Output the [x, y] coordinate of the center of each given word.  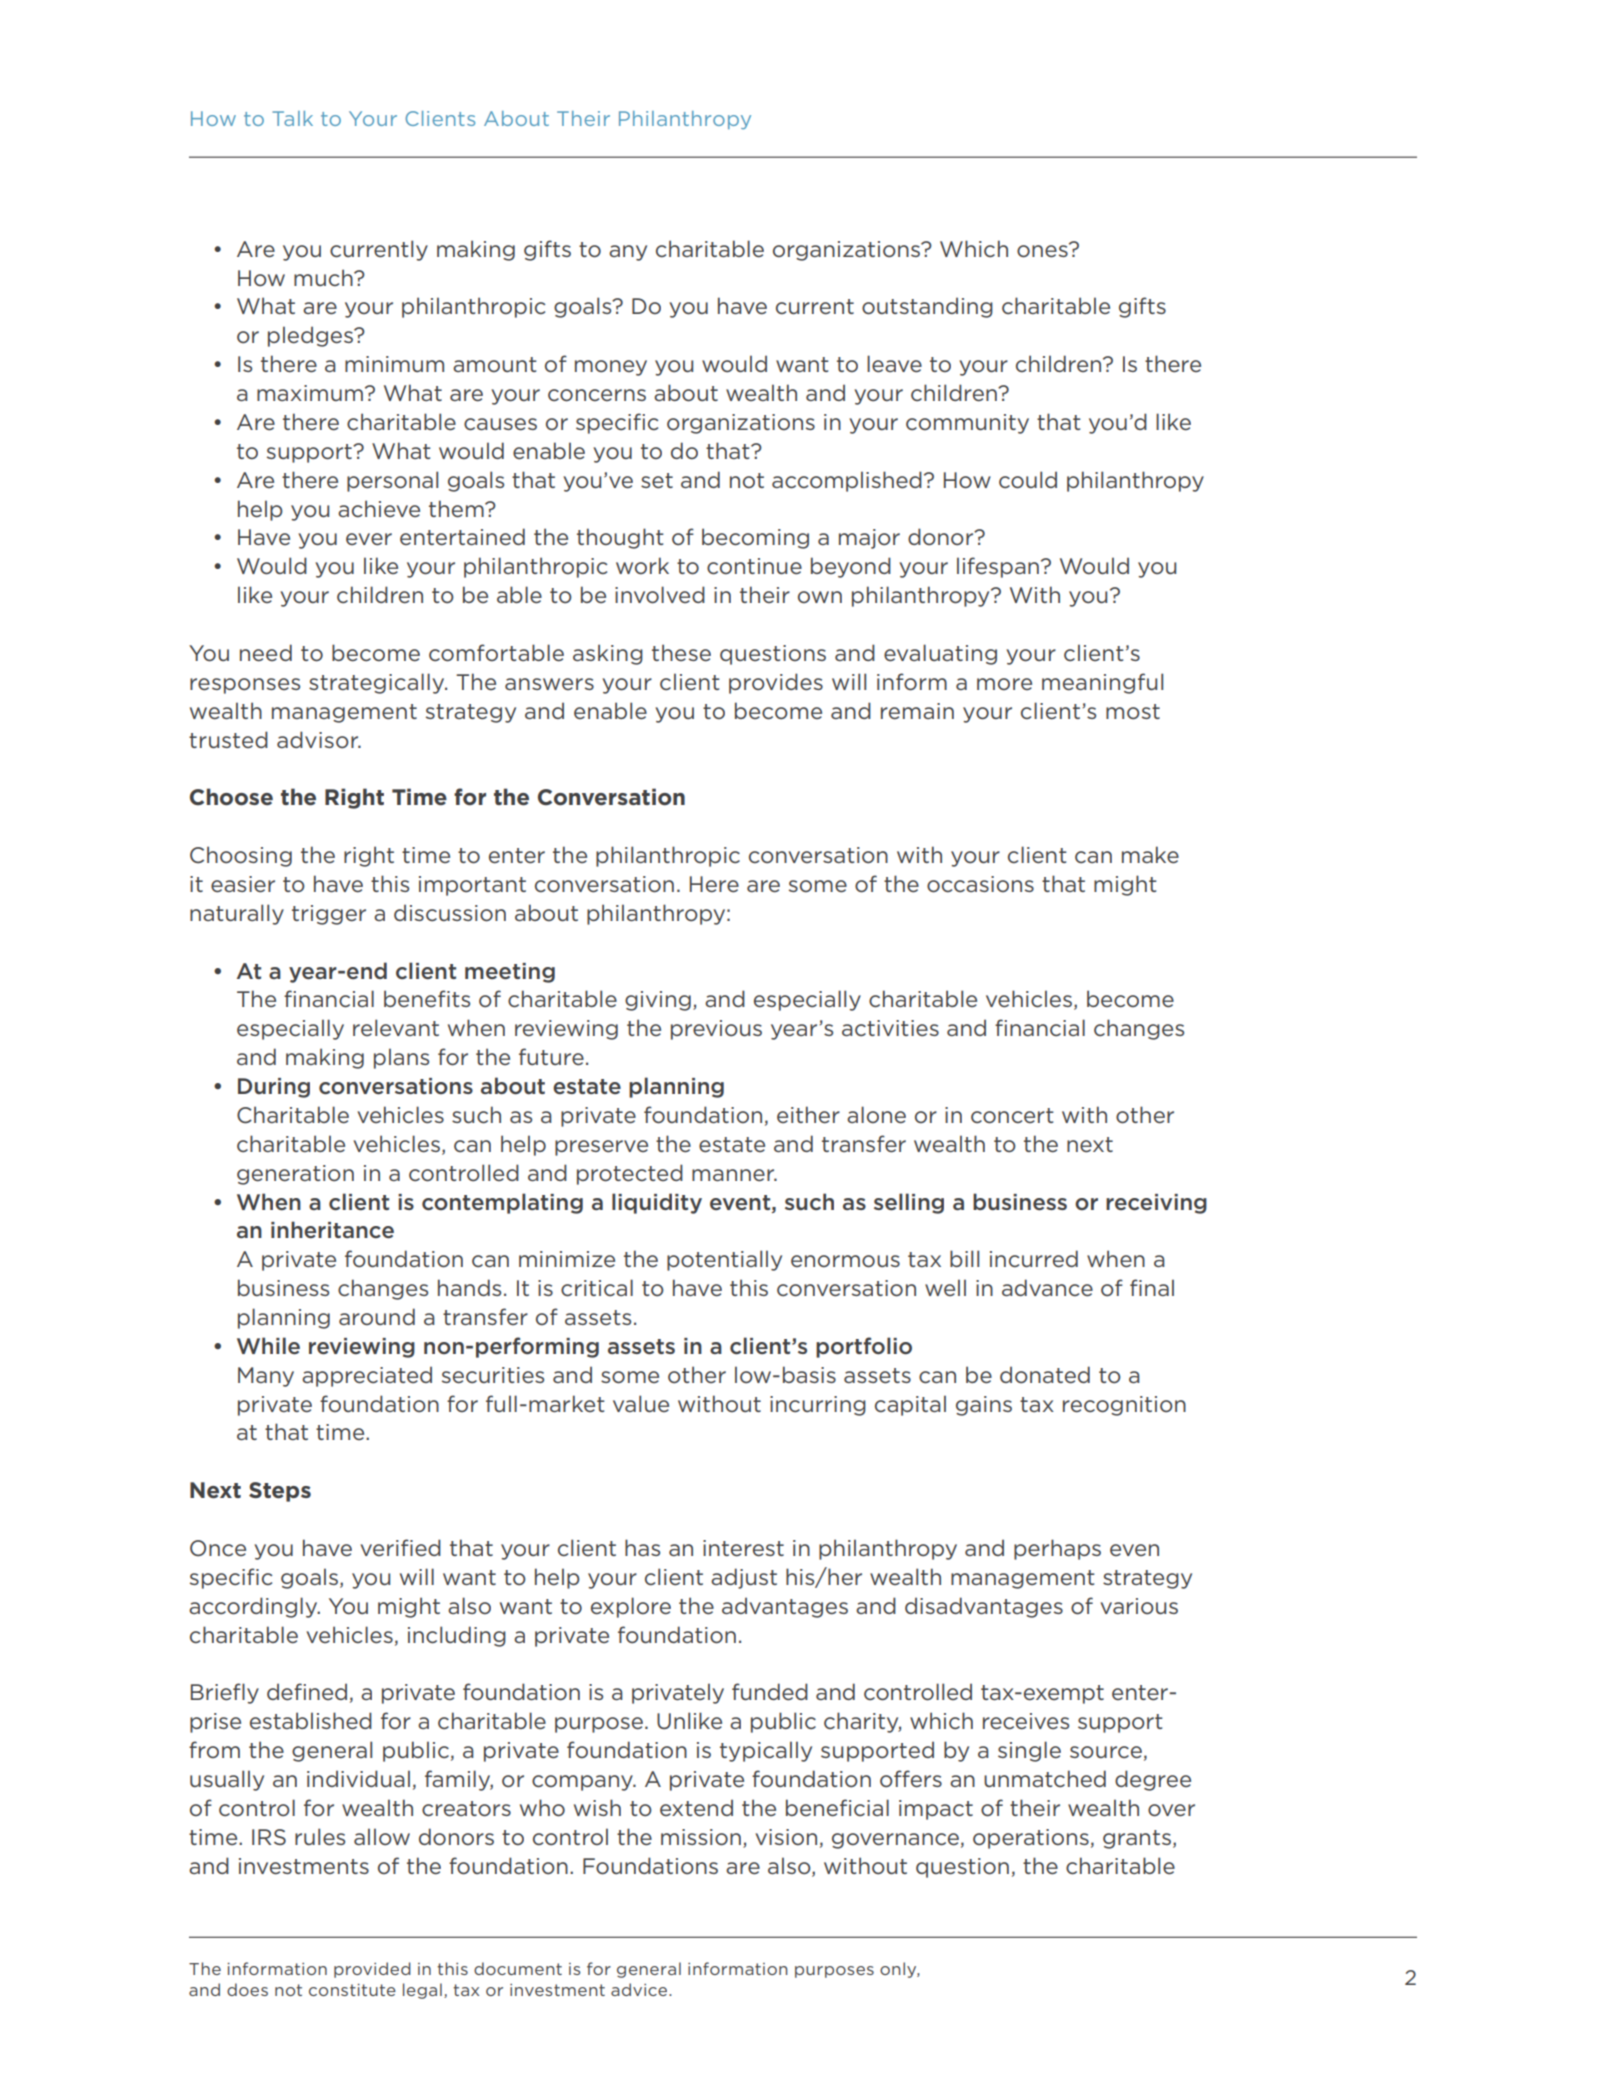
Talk [292, 118]
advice [640, 1989]
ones [1043, 250]
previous [716, 1030]
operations [1031, 1839]
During [274, 1088]
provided [372, 1970]
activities [890, 1028]
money [611, 368]
